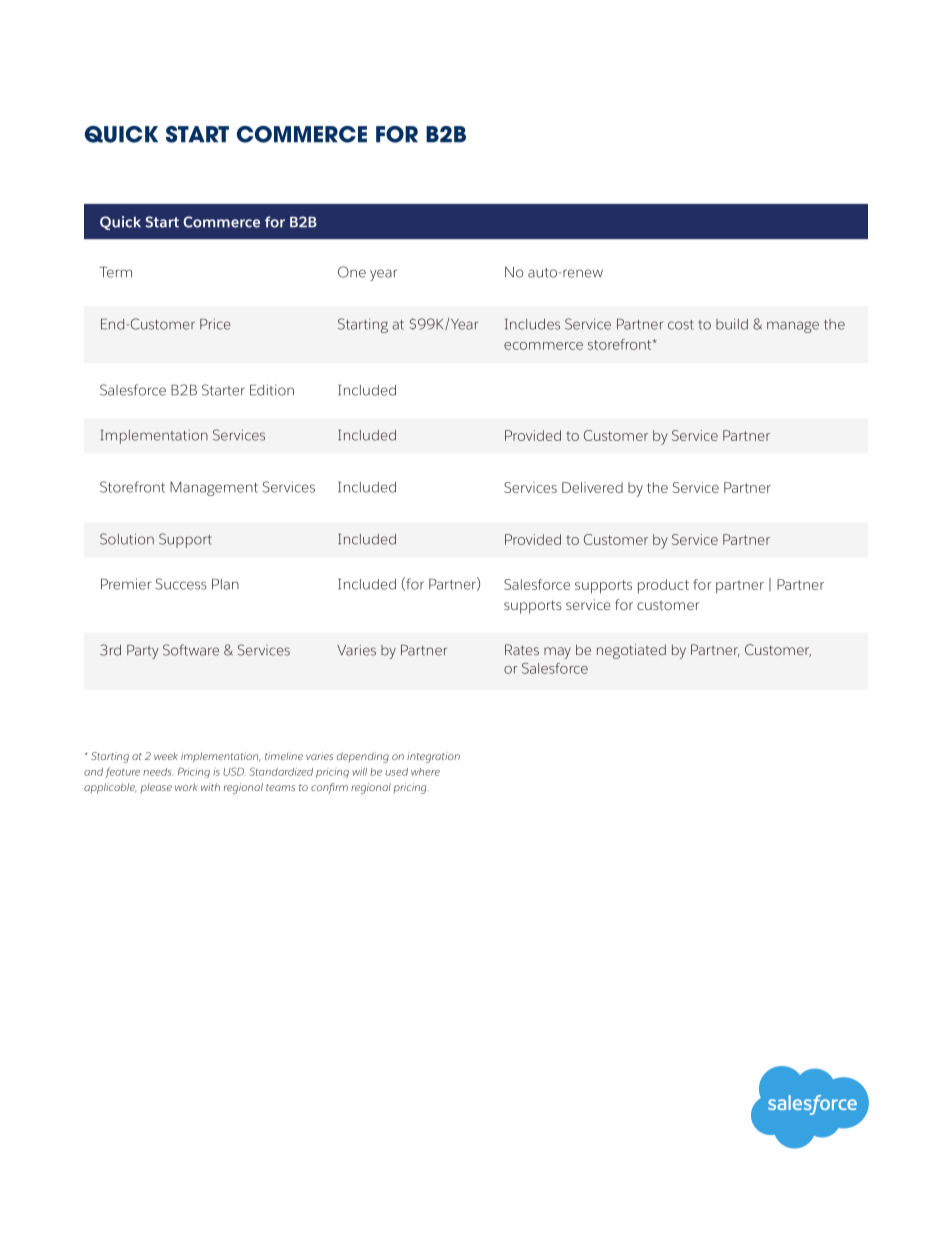 This screenshot has height=1233, width=952. I want to click on Delivered, so click(592, 487).
